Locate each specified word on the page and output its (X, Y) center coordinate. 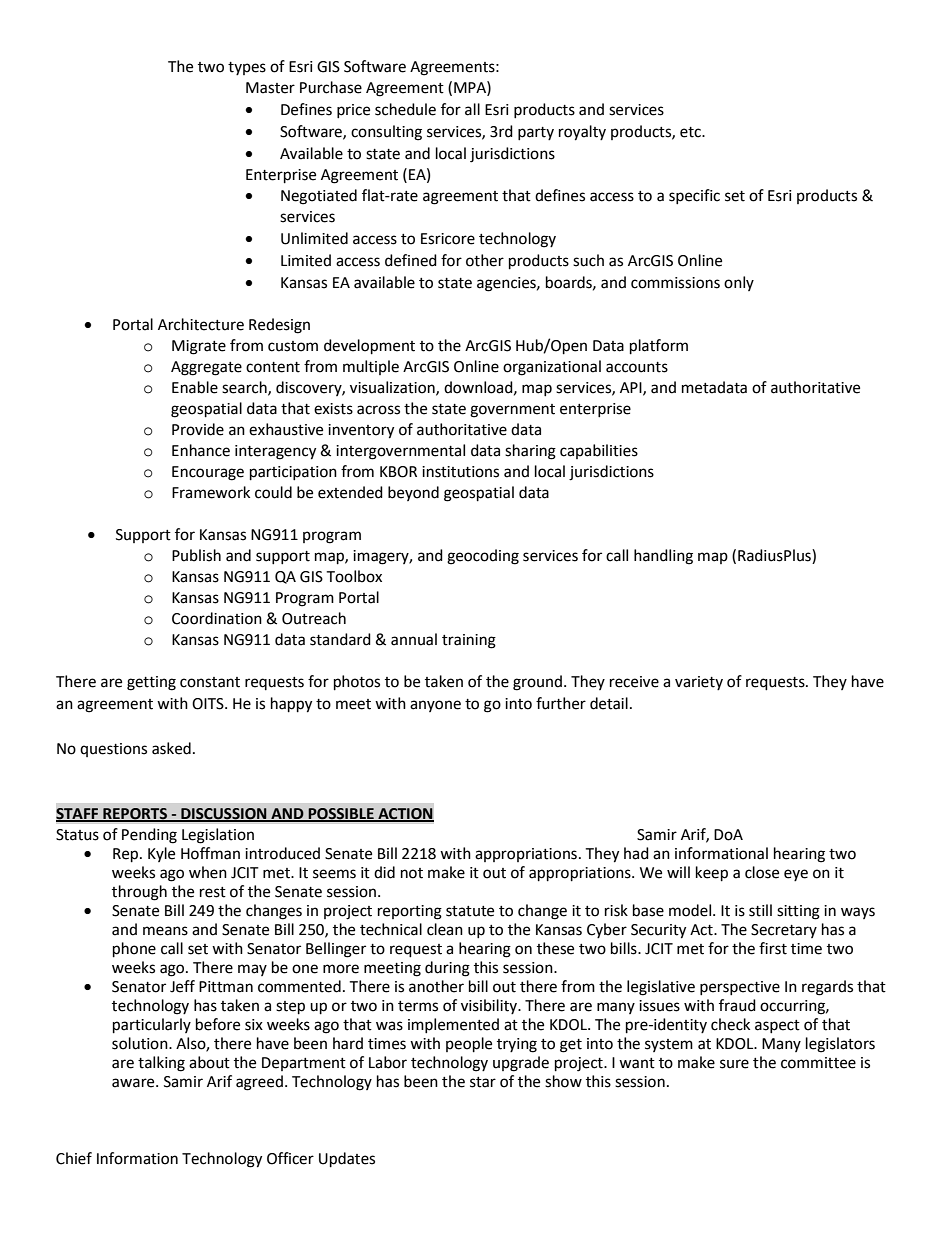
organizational (552, 368)
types (247, 68)
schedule (405, 109)
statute (470, 911)
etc (691, 132)
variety (699, 683)
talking (161, 1064)
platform (659, 347)
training (469, 641)
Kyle (161, 854)
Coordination (217, 618)
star (483, 1082)
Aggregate (206, 368)
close (762, 872)
